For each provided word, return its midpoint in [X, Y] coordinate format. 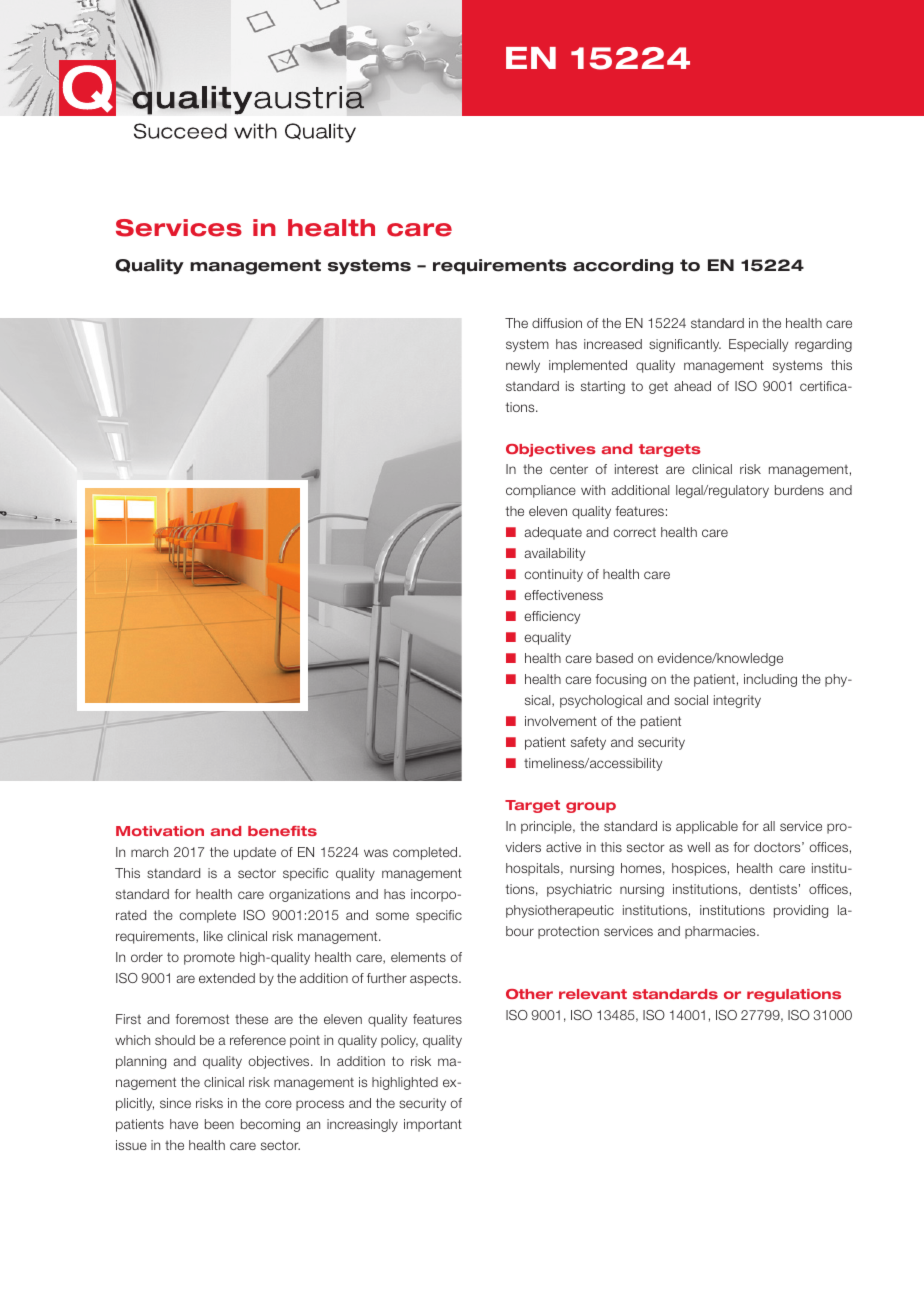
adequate [553, 533]
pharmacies [721, 932]
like [213, 936]
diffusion [557, 323]
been [219, 1124]
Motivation [160, 831]
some [392, 916]
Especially [758, 345]
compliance [541, 491]
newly [523, 366]
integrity [737, 701]
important [433, 1125]
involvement [561, 721]
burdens [799, 490]
